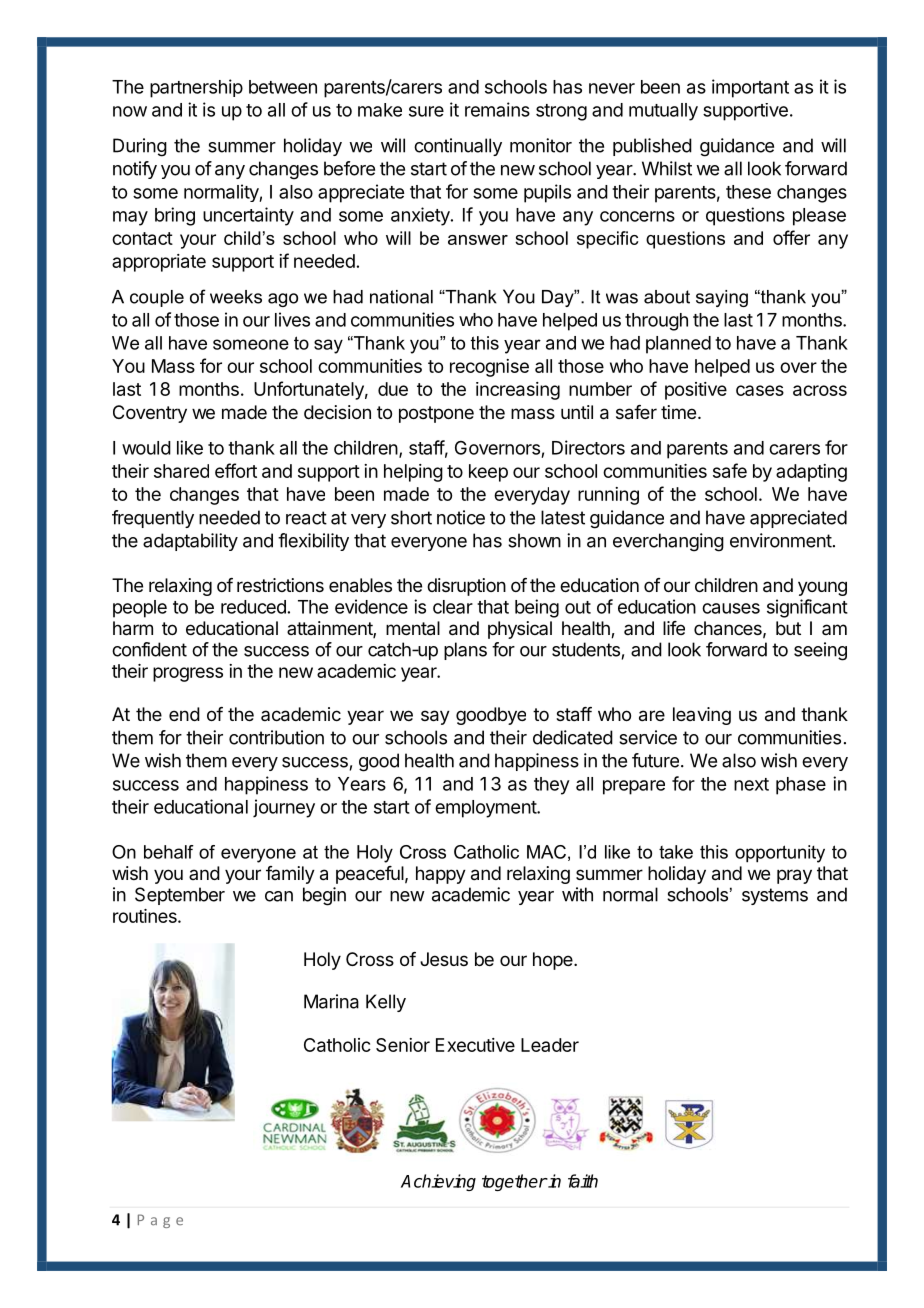 The image size is (924, 1308). I want to click on systems, so click(775, 896).
